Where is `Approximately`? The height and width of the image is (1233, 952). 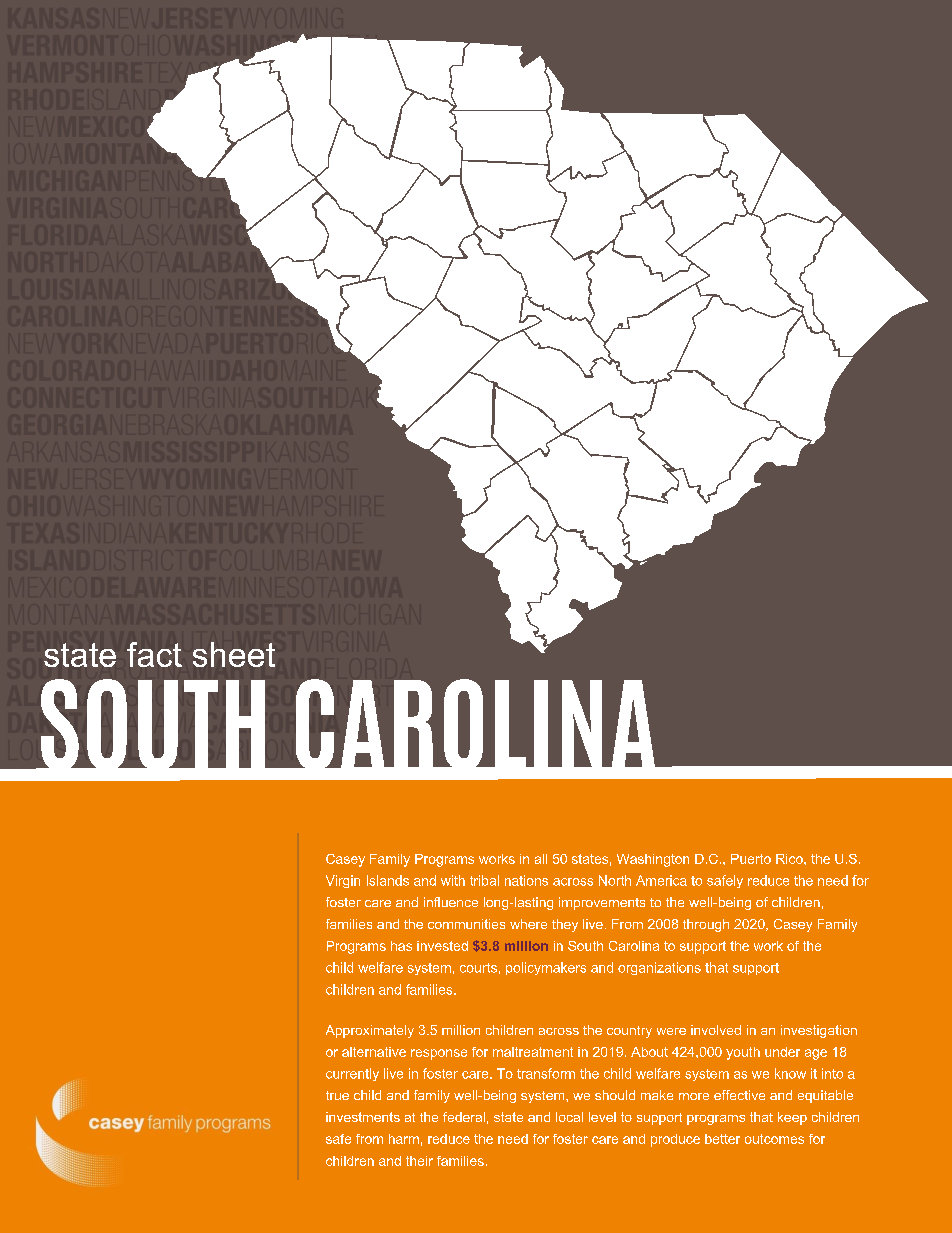
Approximately is located at coordinates (370, 1031).
